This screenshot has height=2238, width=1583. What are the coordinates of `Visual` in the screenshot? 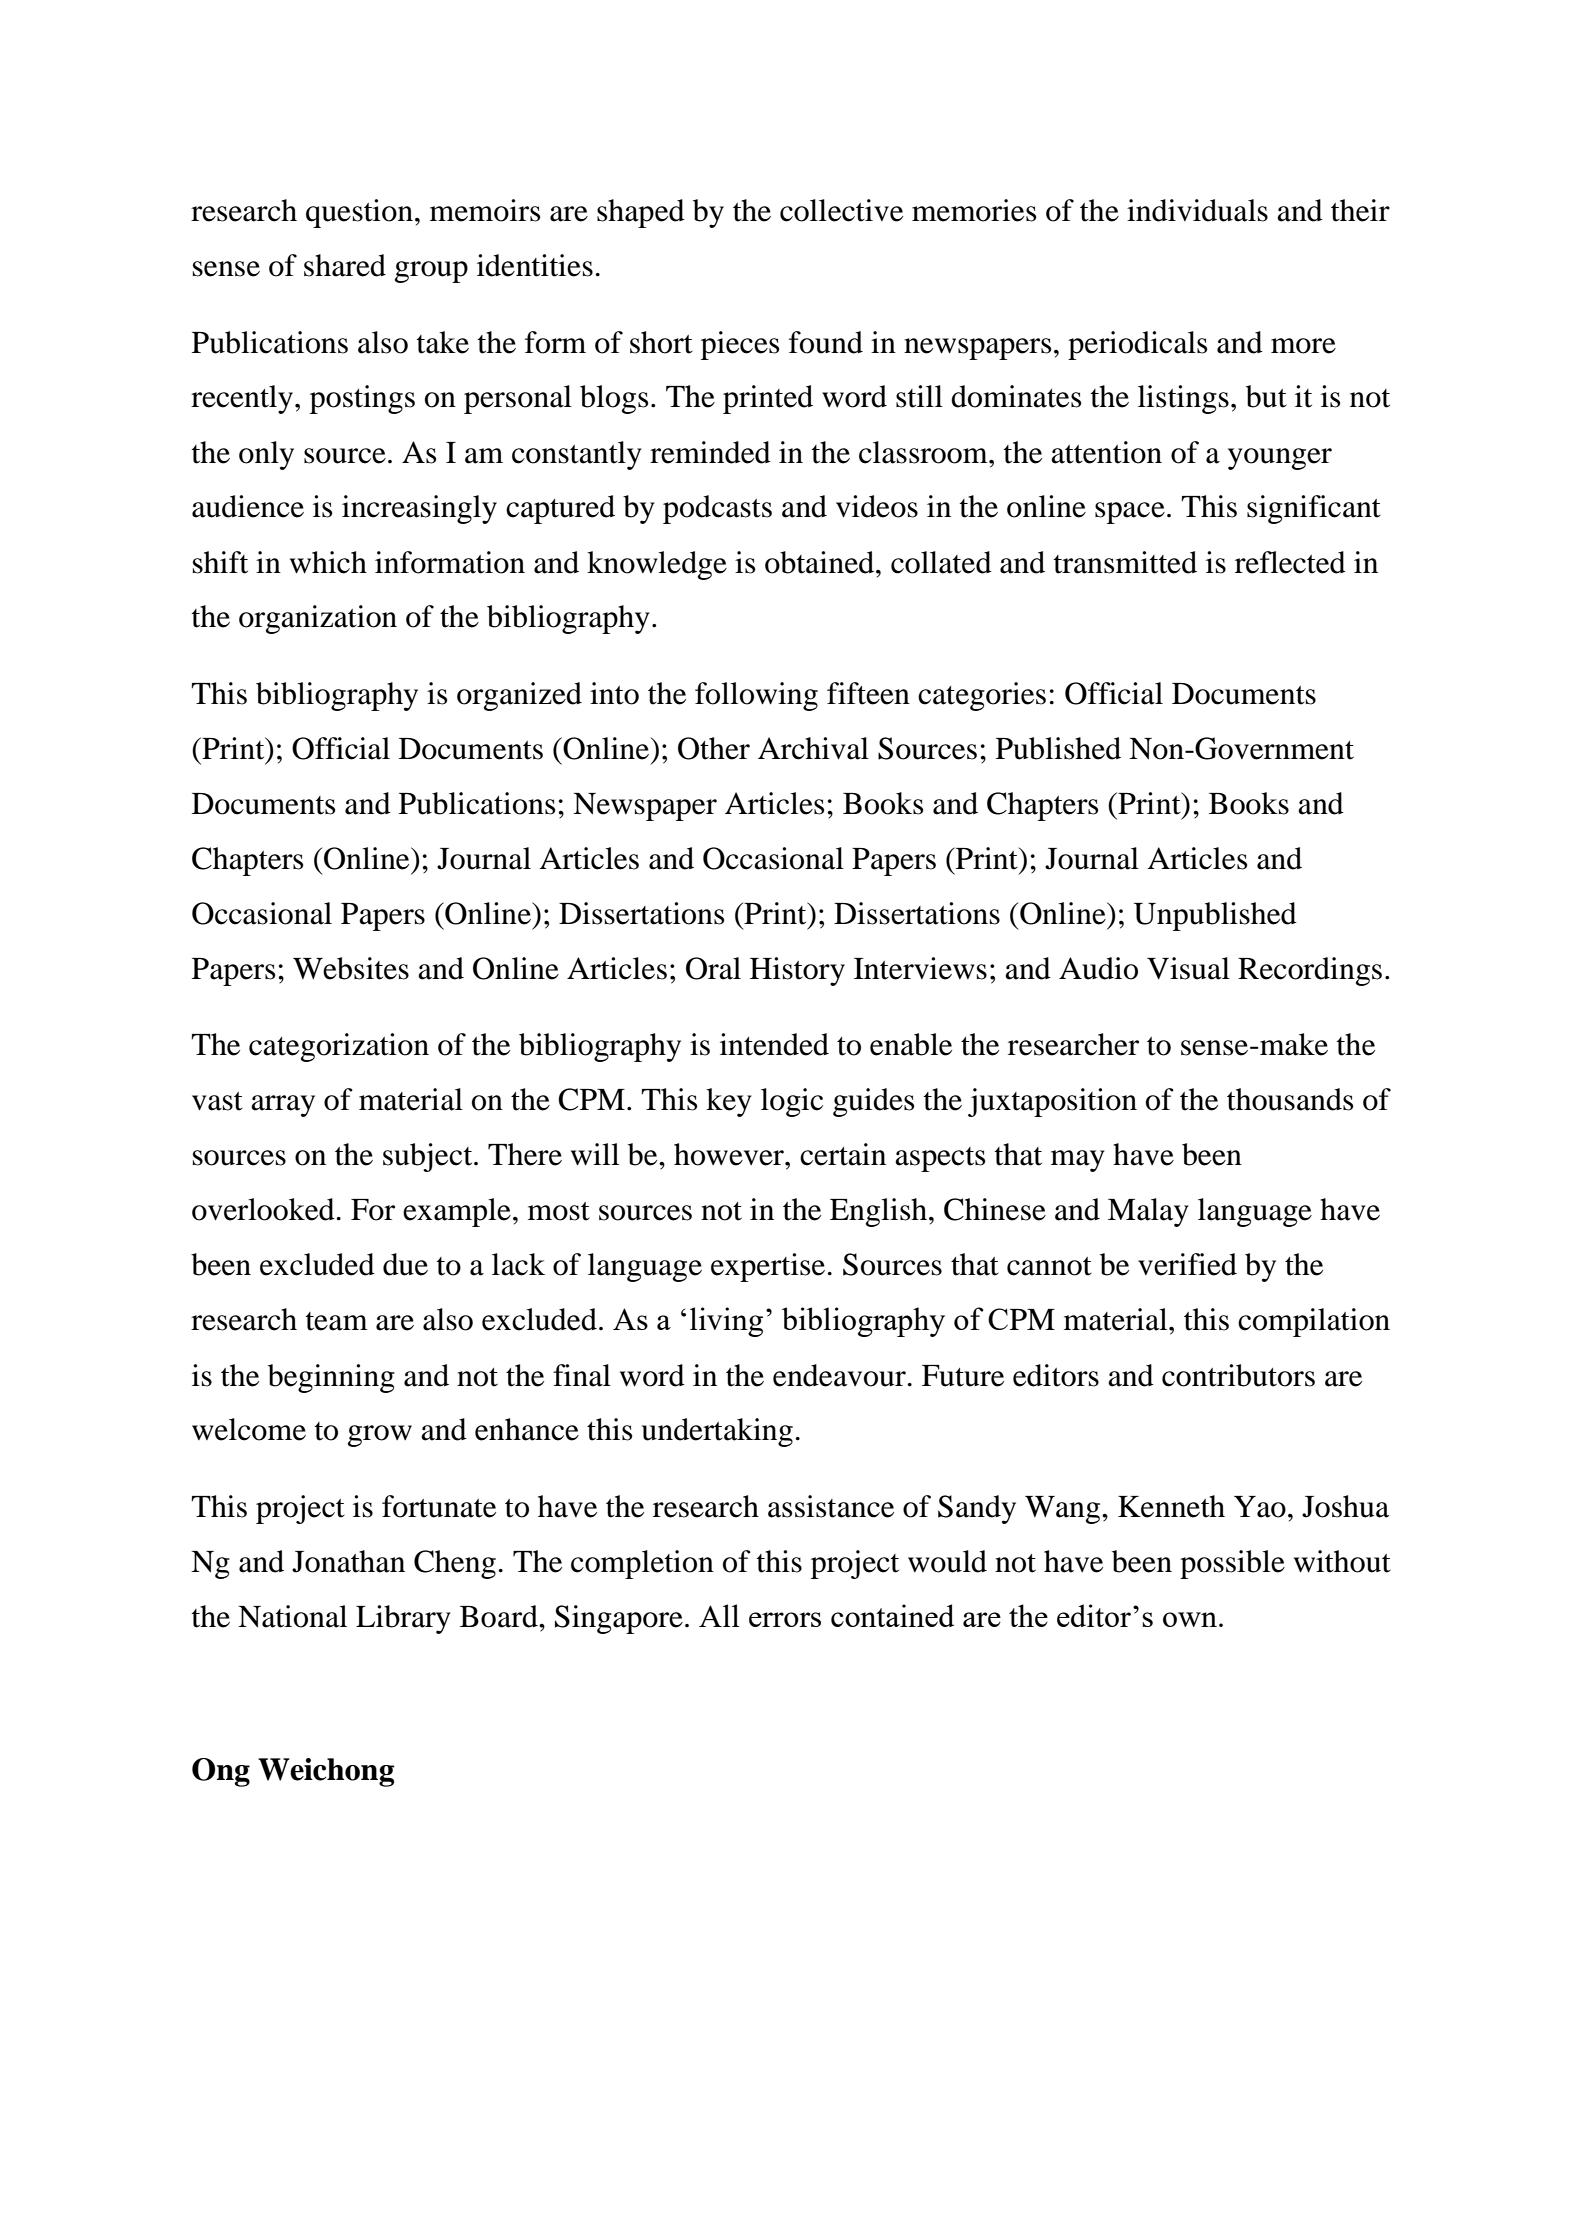 It's located at (1188, 968).
